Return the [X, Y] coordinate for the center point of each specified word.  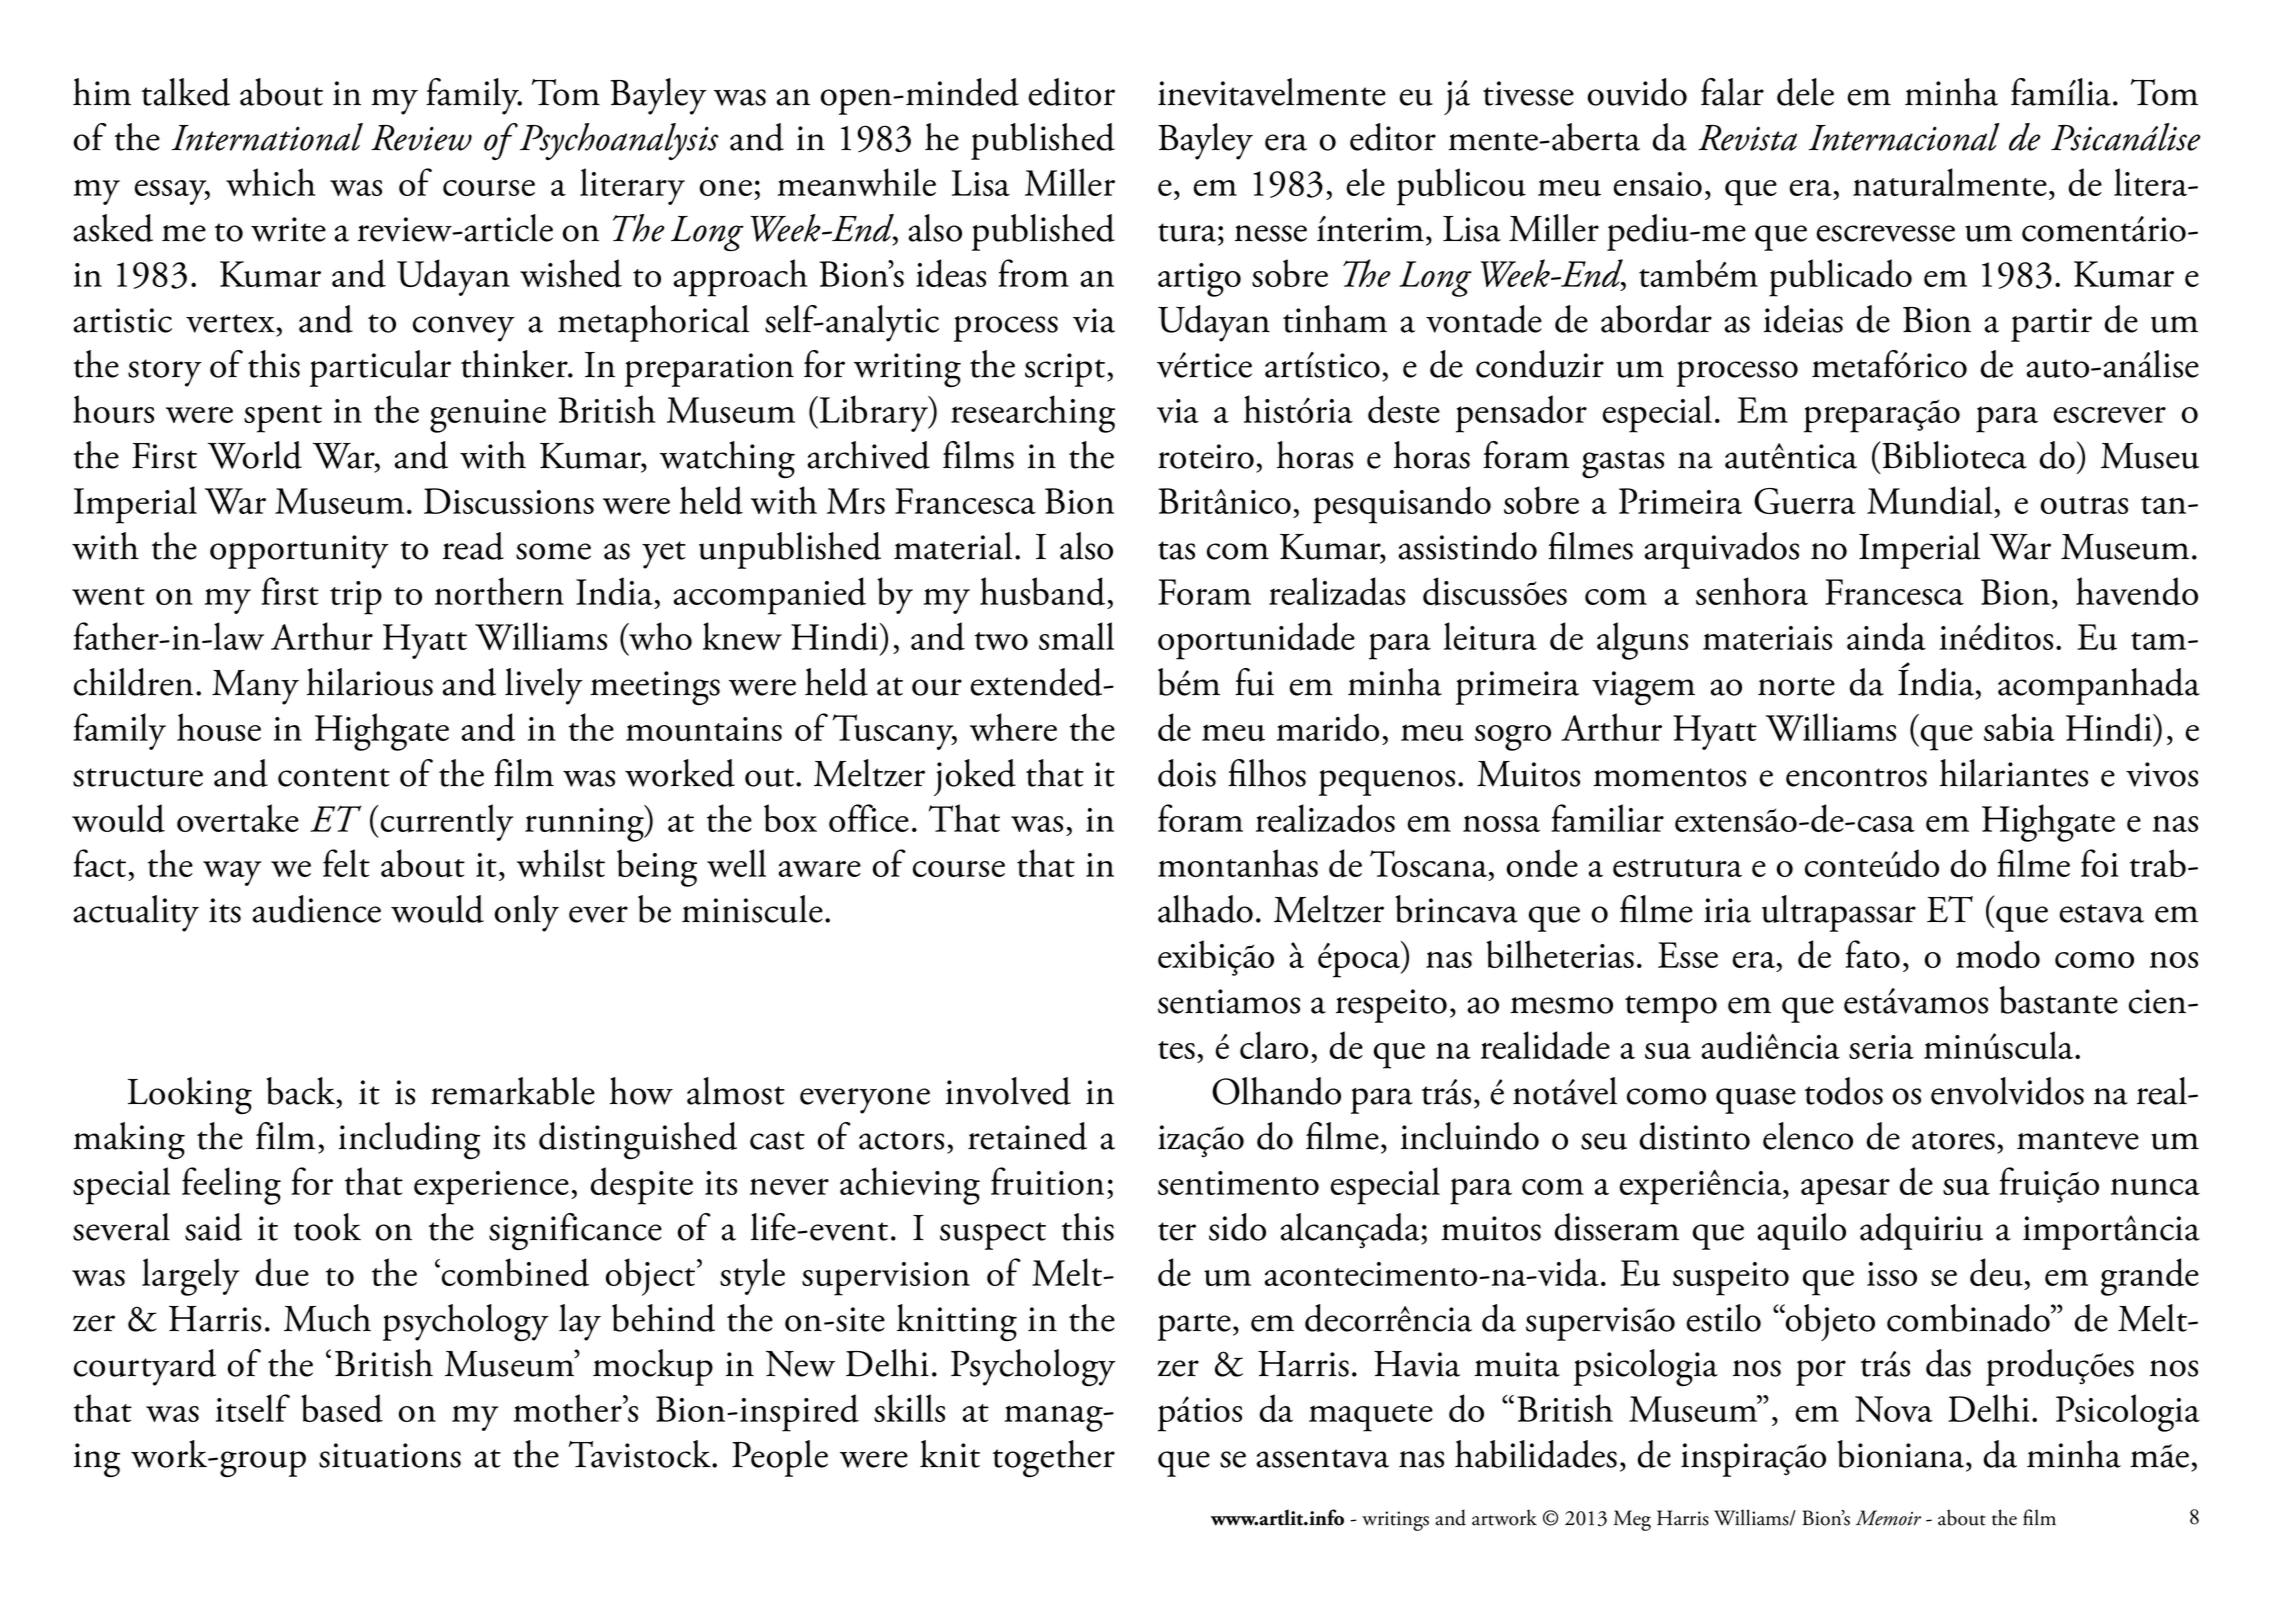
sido [1237, 1227]
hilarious [370, 682]
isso [1892, 1274]
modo [1998, 954]
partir [2051, 325]
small [1076, 636]
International [267, 137]
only [526, 913]
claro [1274, 1045]
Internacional [1904, 137]
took [327, 1227]
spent [283, 419]
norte [1796, 686]
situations [390, 1455]
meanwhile [857, 182]
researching [1033, 414]
